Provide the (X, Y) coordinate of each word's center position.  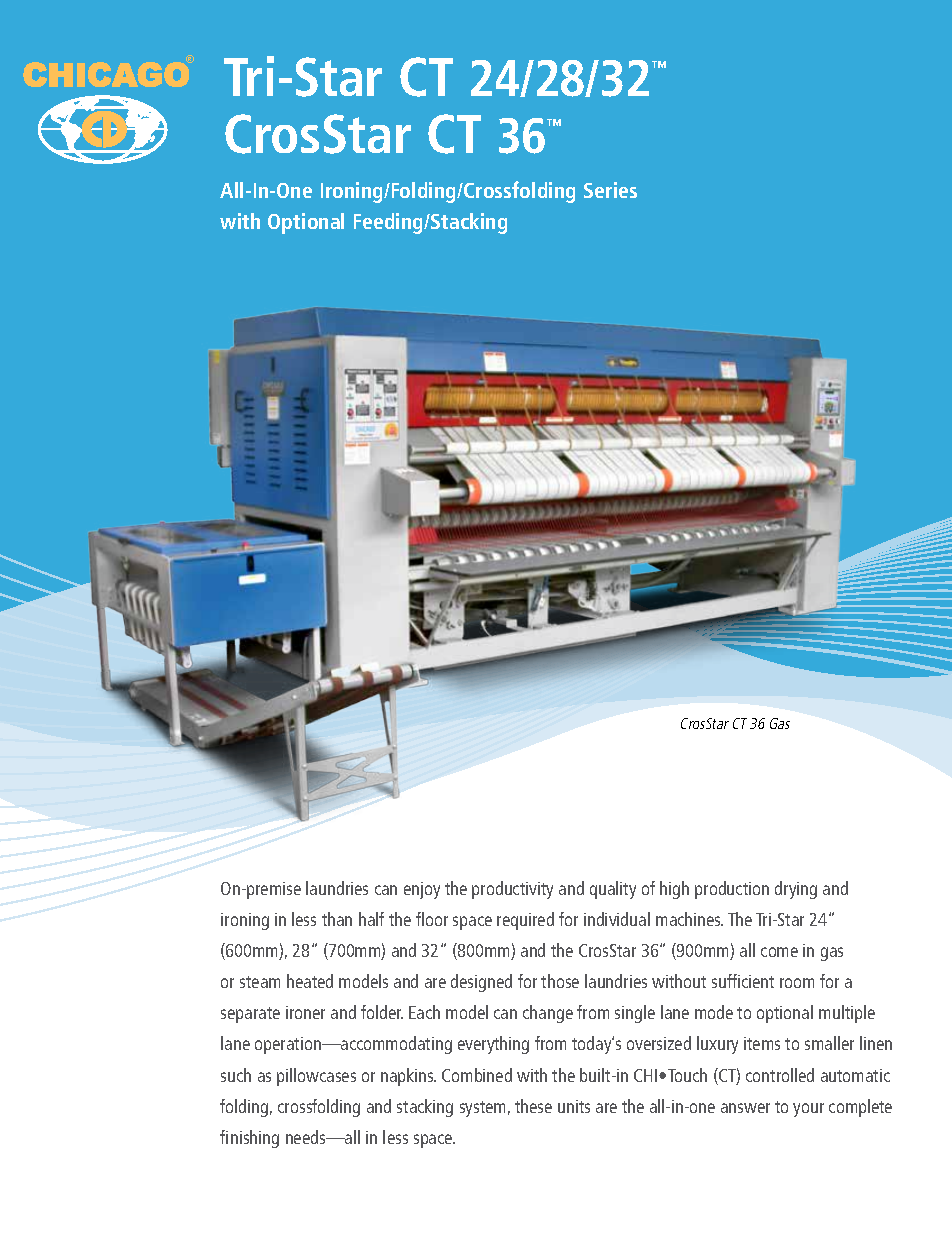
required (525, 921)
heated (310, 981)
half (371, 919)
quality (613, 890)
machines (689, 919)
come (779, 952)
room (797, 983)
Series (610, 190)
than (337, 919)
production (732, 890)
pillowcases (316, 1077)
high (674, 890)
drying (796, 890)
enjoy (422, 890)
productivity (512, 890)
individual (617, 919)
